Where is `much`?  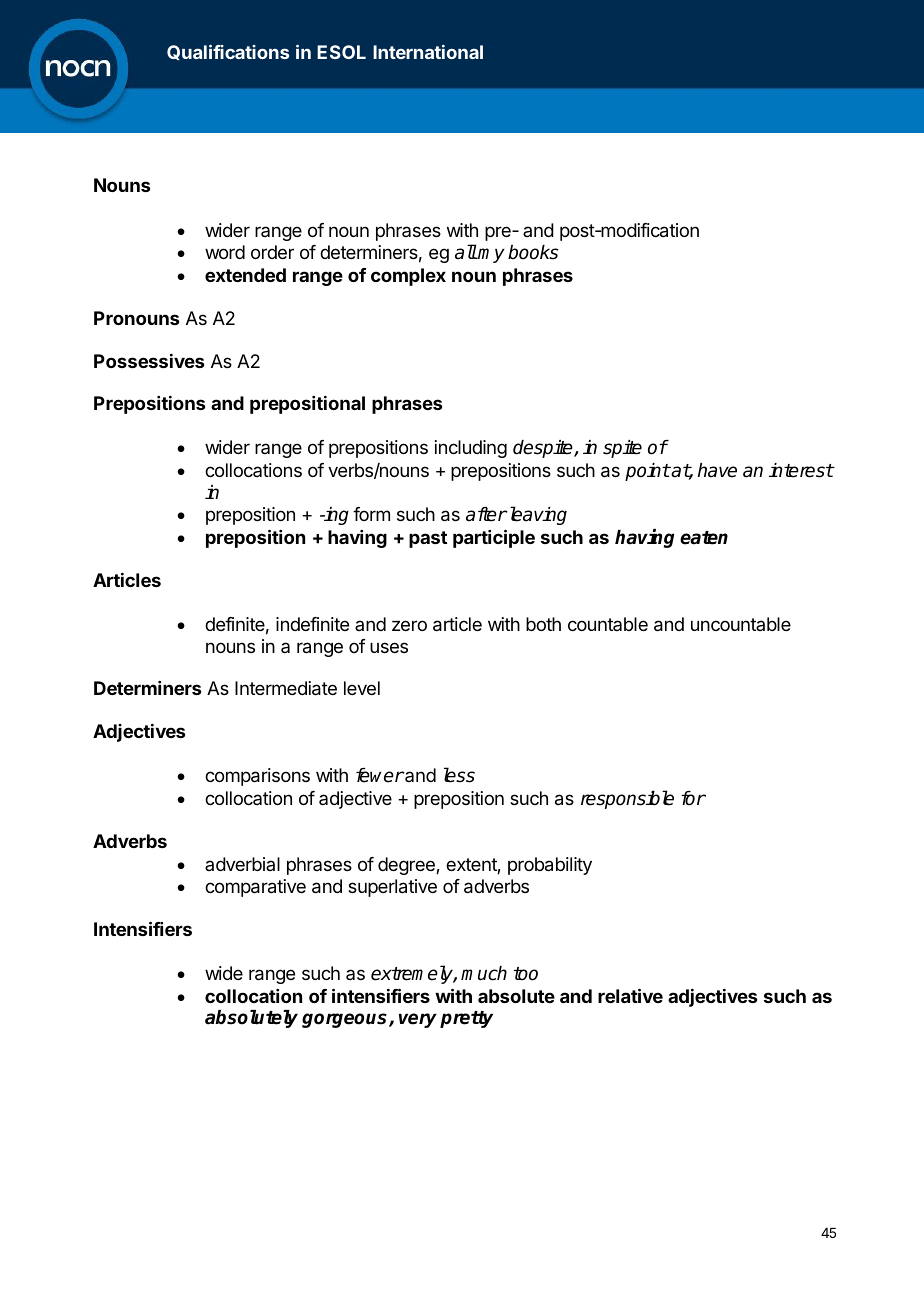 much is located at coordinates (484, 973).
